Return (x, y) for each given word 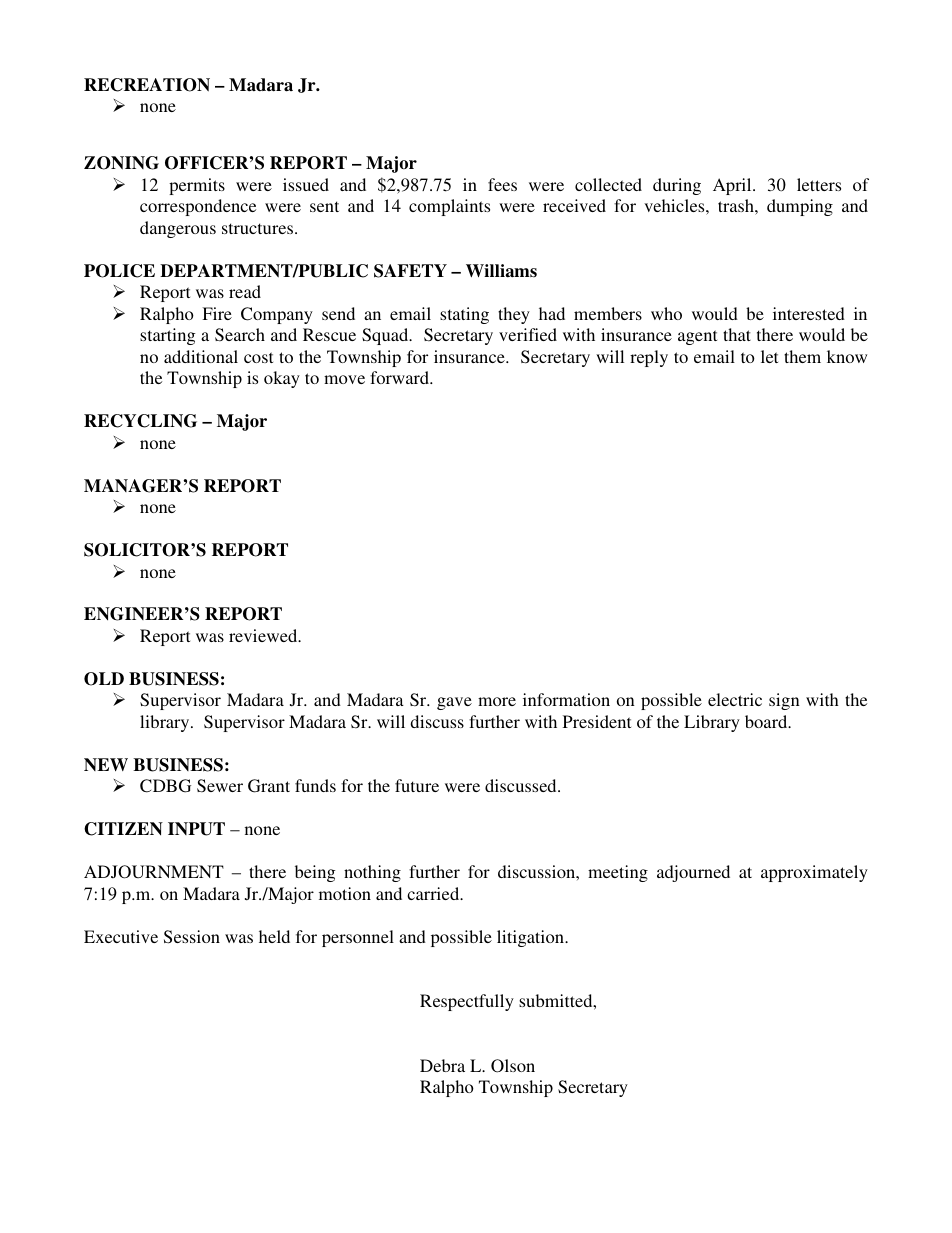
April (733, 186)
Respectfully (467, 1002)
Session (192, 937)
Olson (513, 1066)
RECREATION (147, 85)
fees (502, 184)
